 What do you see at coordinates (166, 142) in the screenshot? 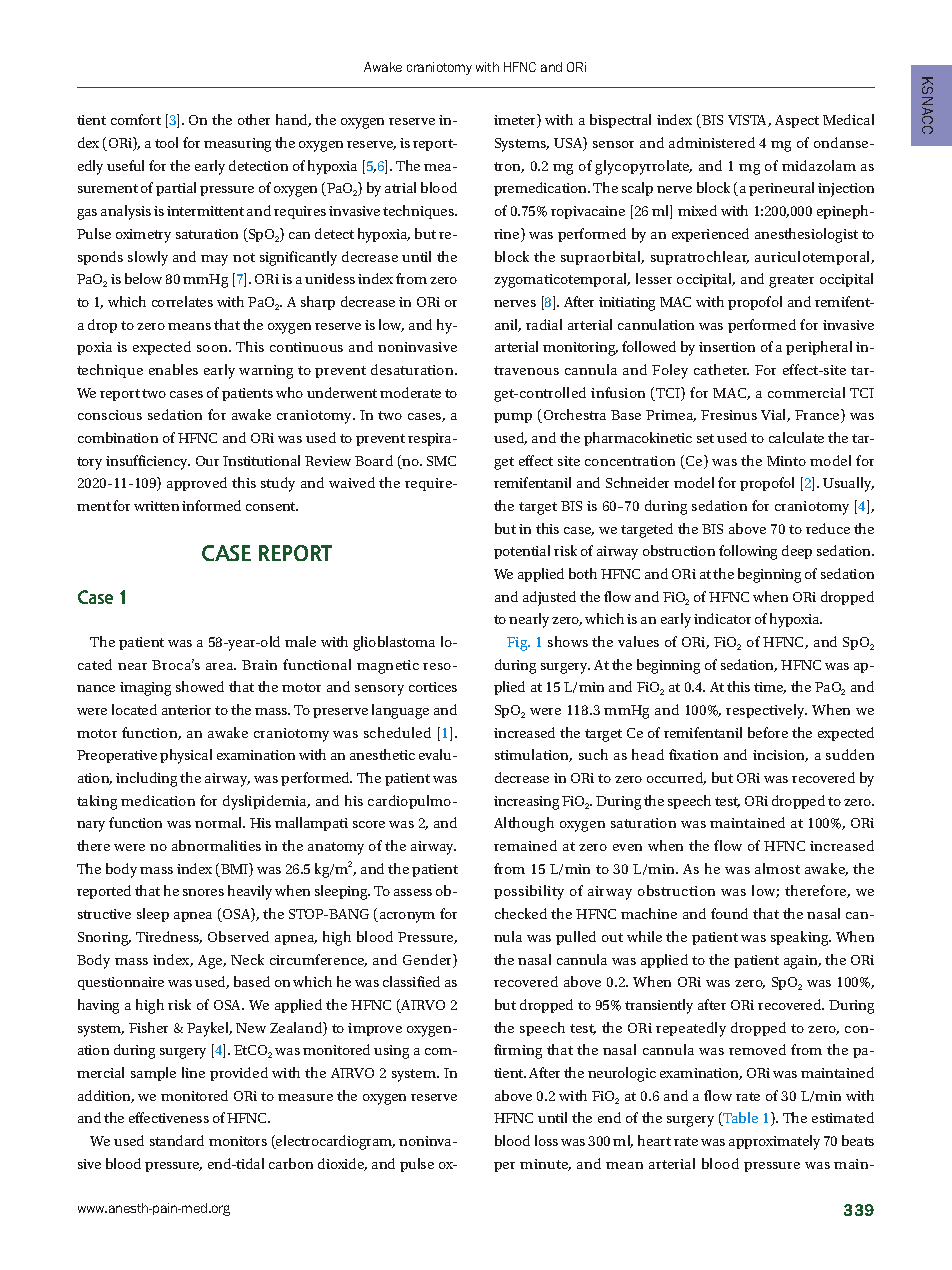
I see `tool` at bounding box center [166, 142].
